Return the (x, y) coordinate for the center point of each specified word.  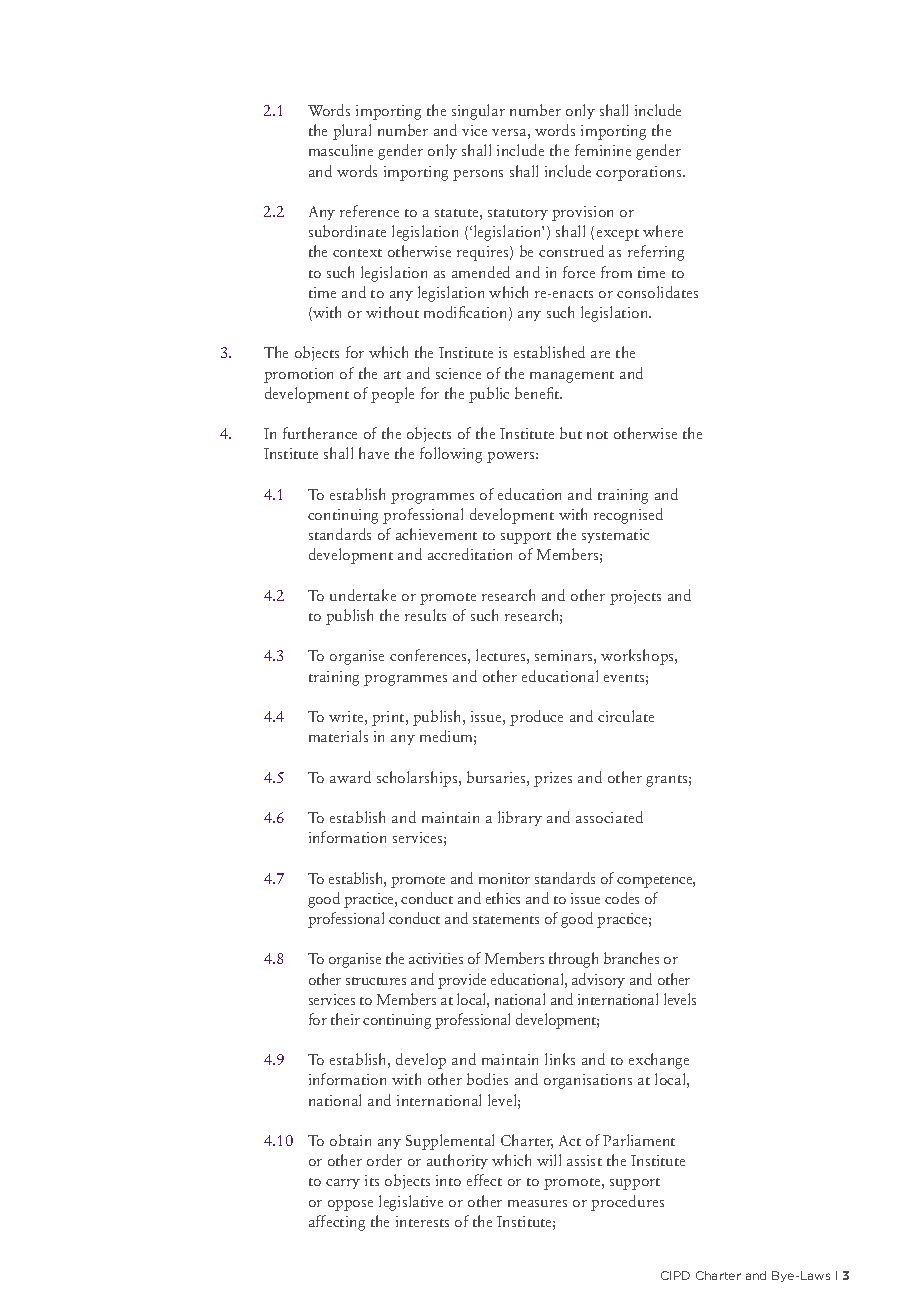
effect (484, 1180)
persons (478, 175)
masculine (341, 150)
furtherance (320, 433)
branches (631, 958)
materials (338, 736)
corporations (640, 173)
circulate (626, 716)
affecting (337, 1223)
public (489, 395)
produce (536, 718)
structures (376, 981)
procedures (627, 1203)
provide (462, 981)
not (597, 435)
